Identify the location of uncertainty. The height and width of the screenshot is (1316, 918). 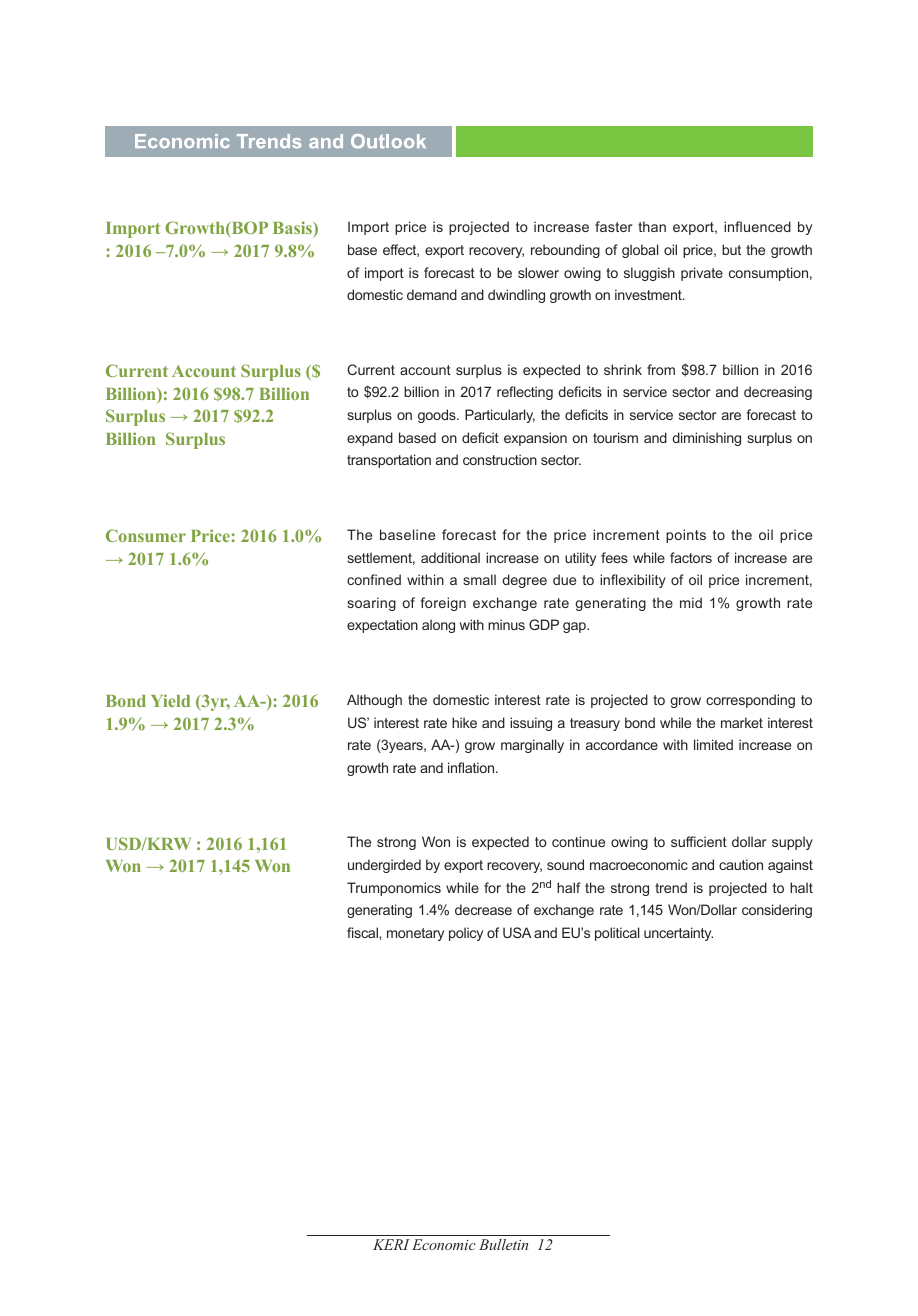
(678, 934).
